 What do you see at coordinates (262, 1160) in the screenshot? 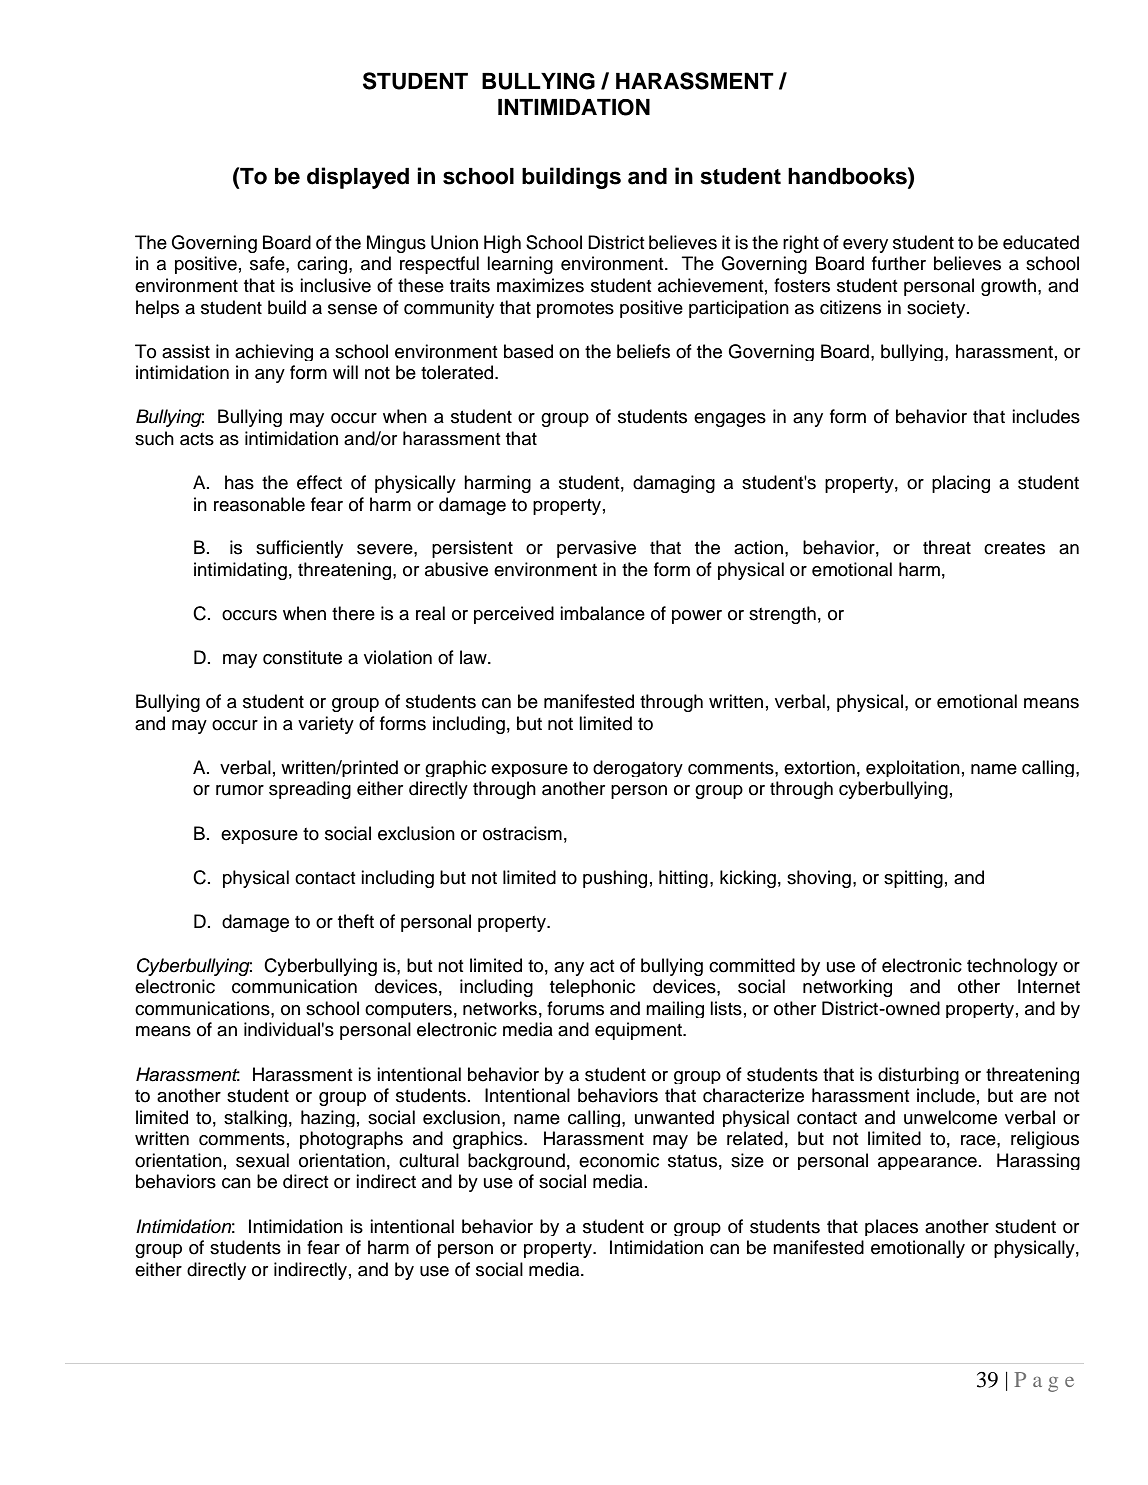
I see `sexual` at bounding box center [262, 1160].
